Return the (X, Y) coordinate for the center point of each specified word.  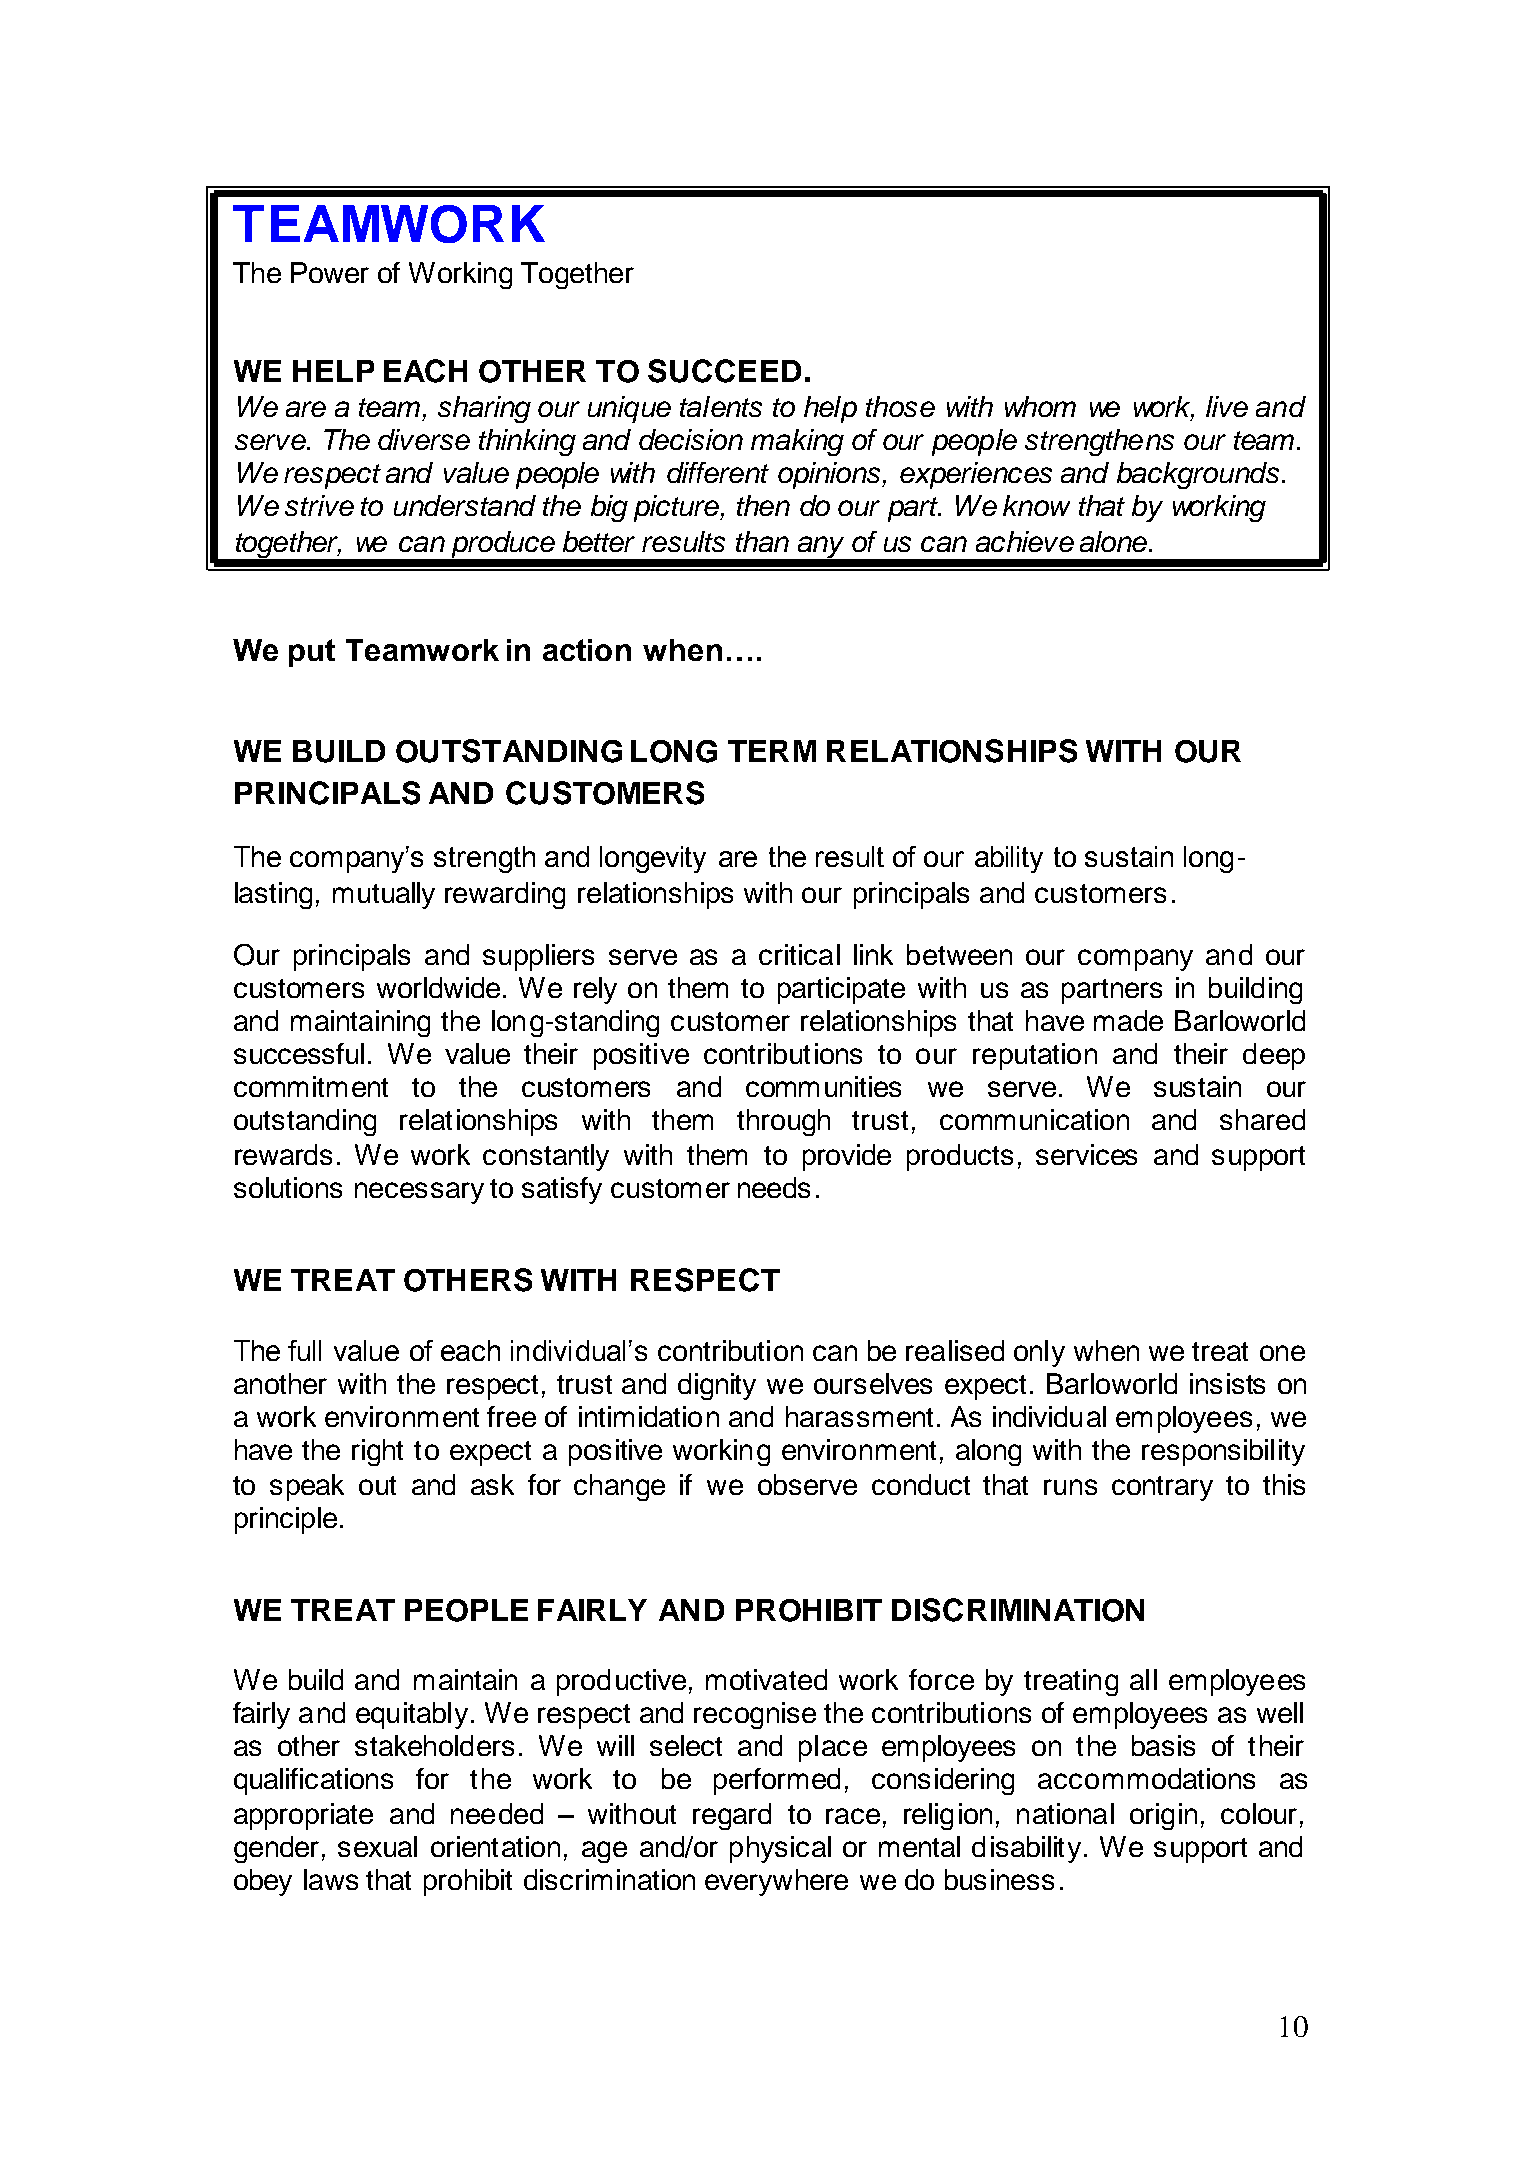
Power (330, 272)
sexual (377, 1846)
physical (780, 1849)
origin (1163, 1816)
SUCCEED (724, 371)
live (1227, 406)
